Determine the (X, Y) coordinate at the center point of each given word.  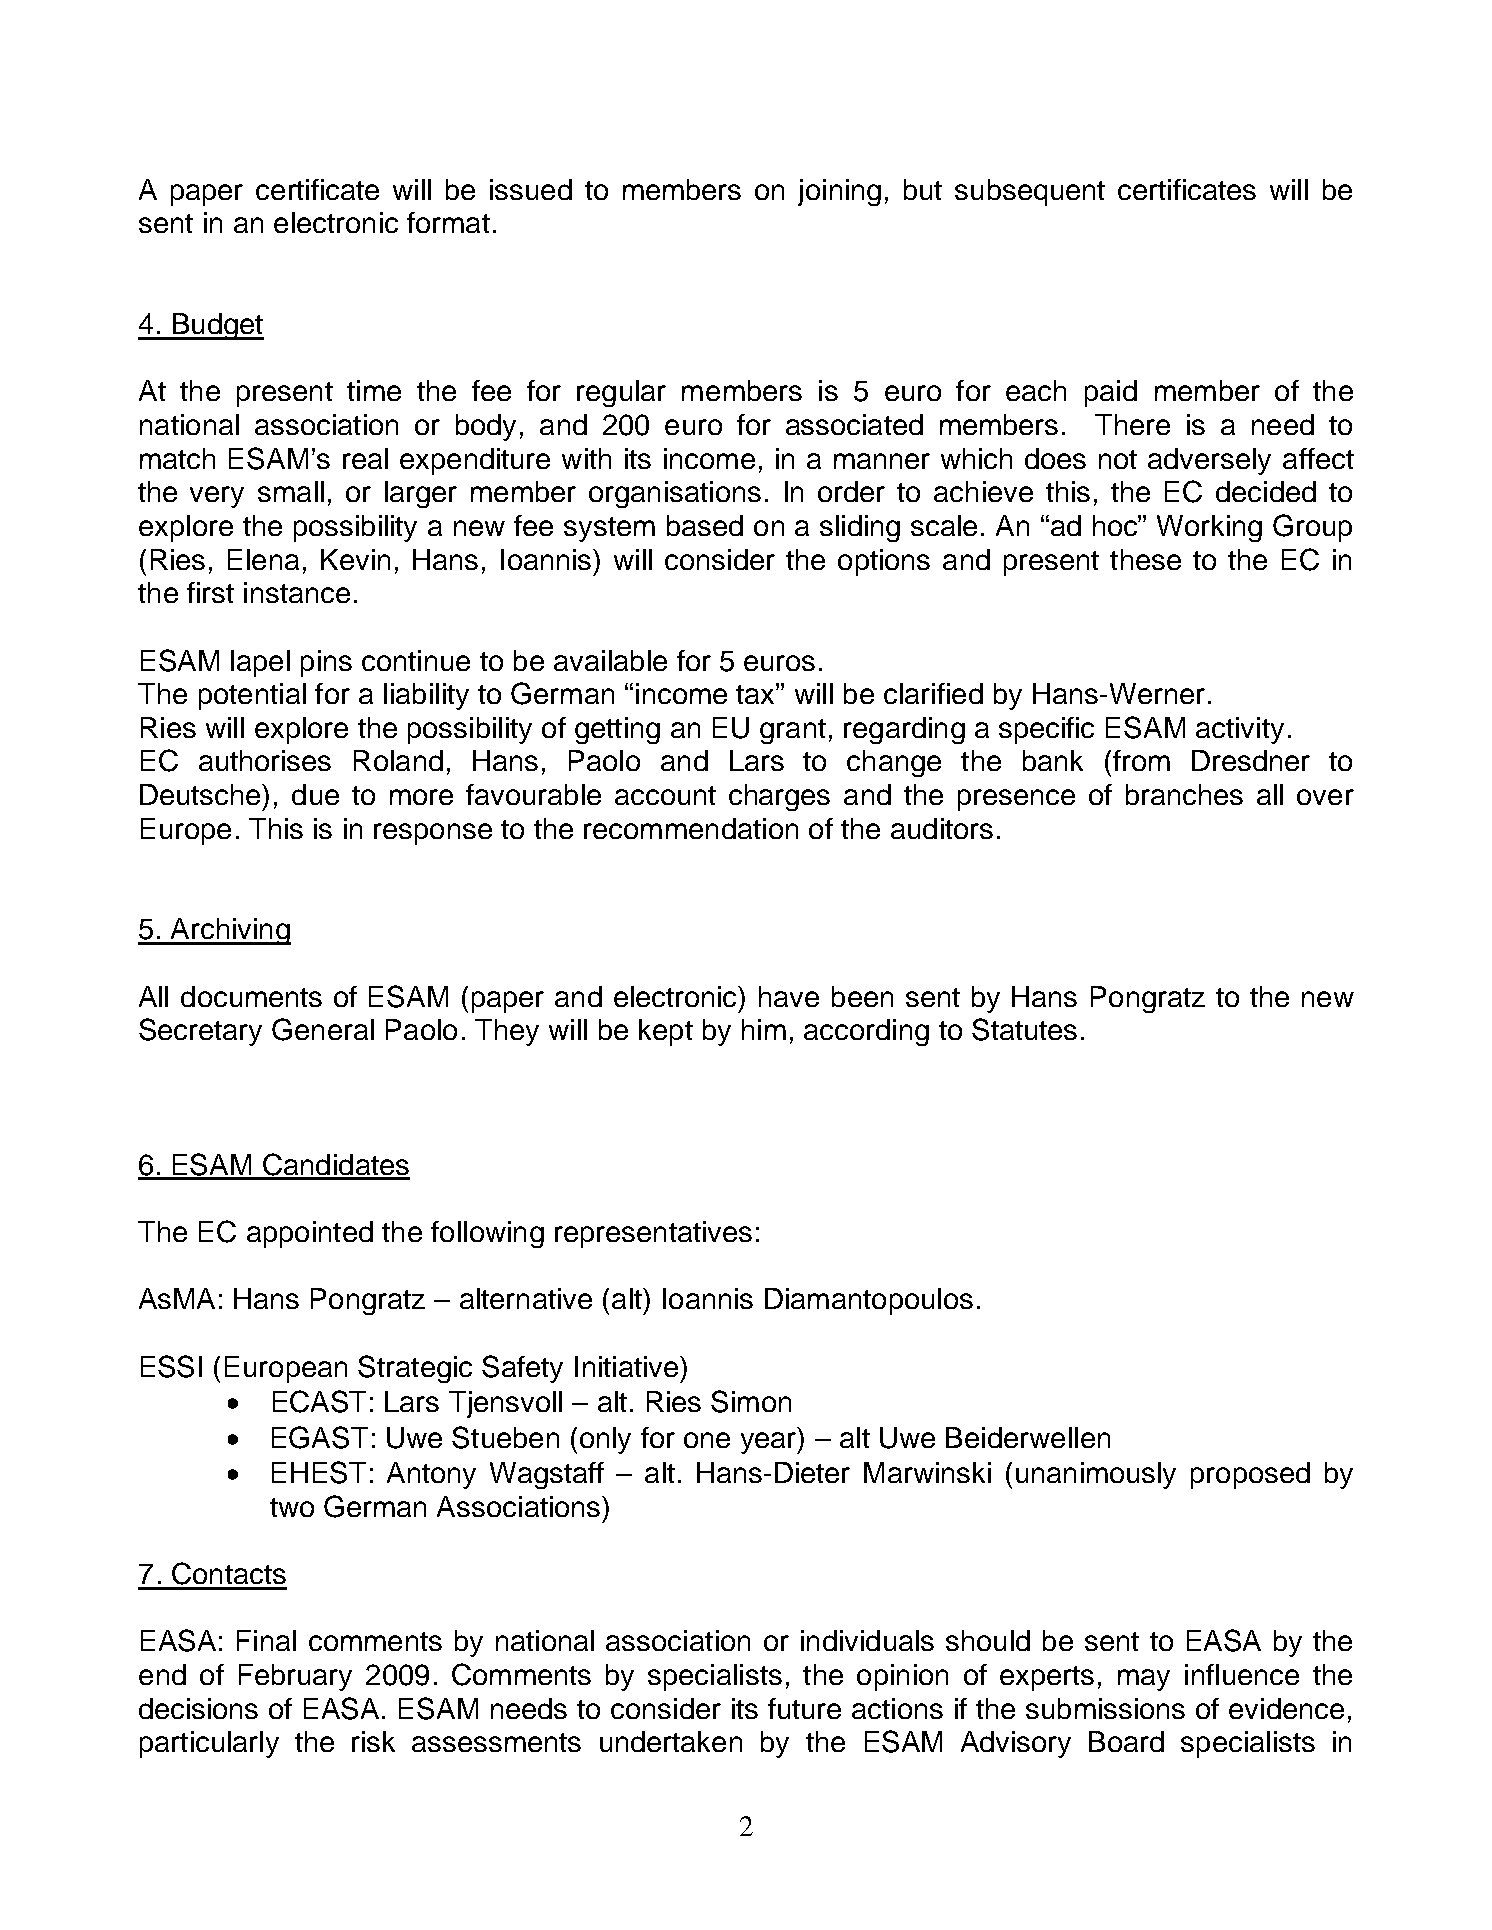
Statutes (1024, 1029)
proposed (1250, 1475)
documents (251, 996)
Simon (751, 1401)
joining (839, 192)
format (448, 222)
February (295, 1677)
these (1145, 559)
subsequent (1030, 192)
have (789, 996)
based (705, 525)
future (804, 1708)
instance (297, 592)
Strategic (415, 1369)
